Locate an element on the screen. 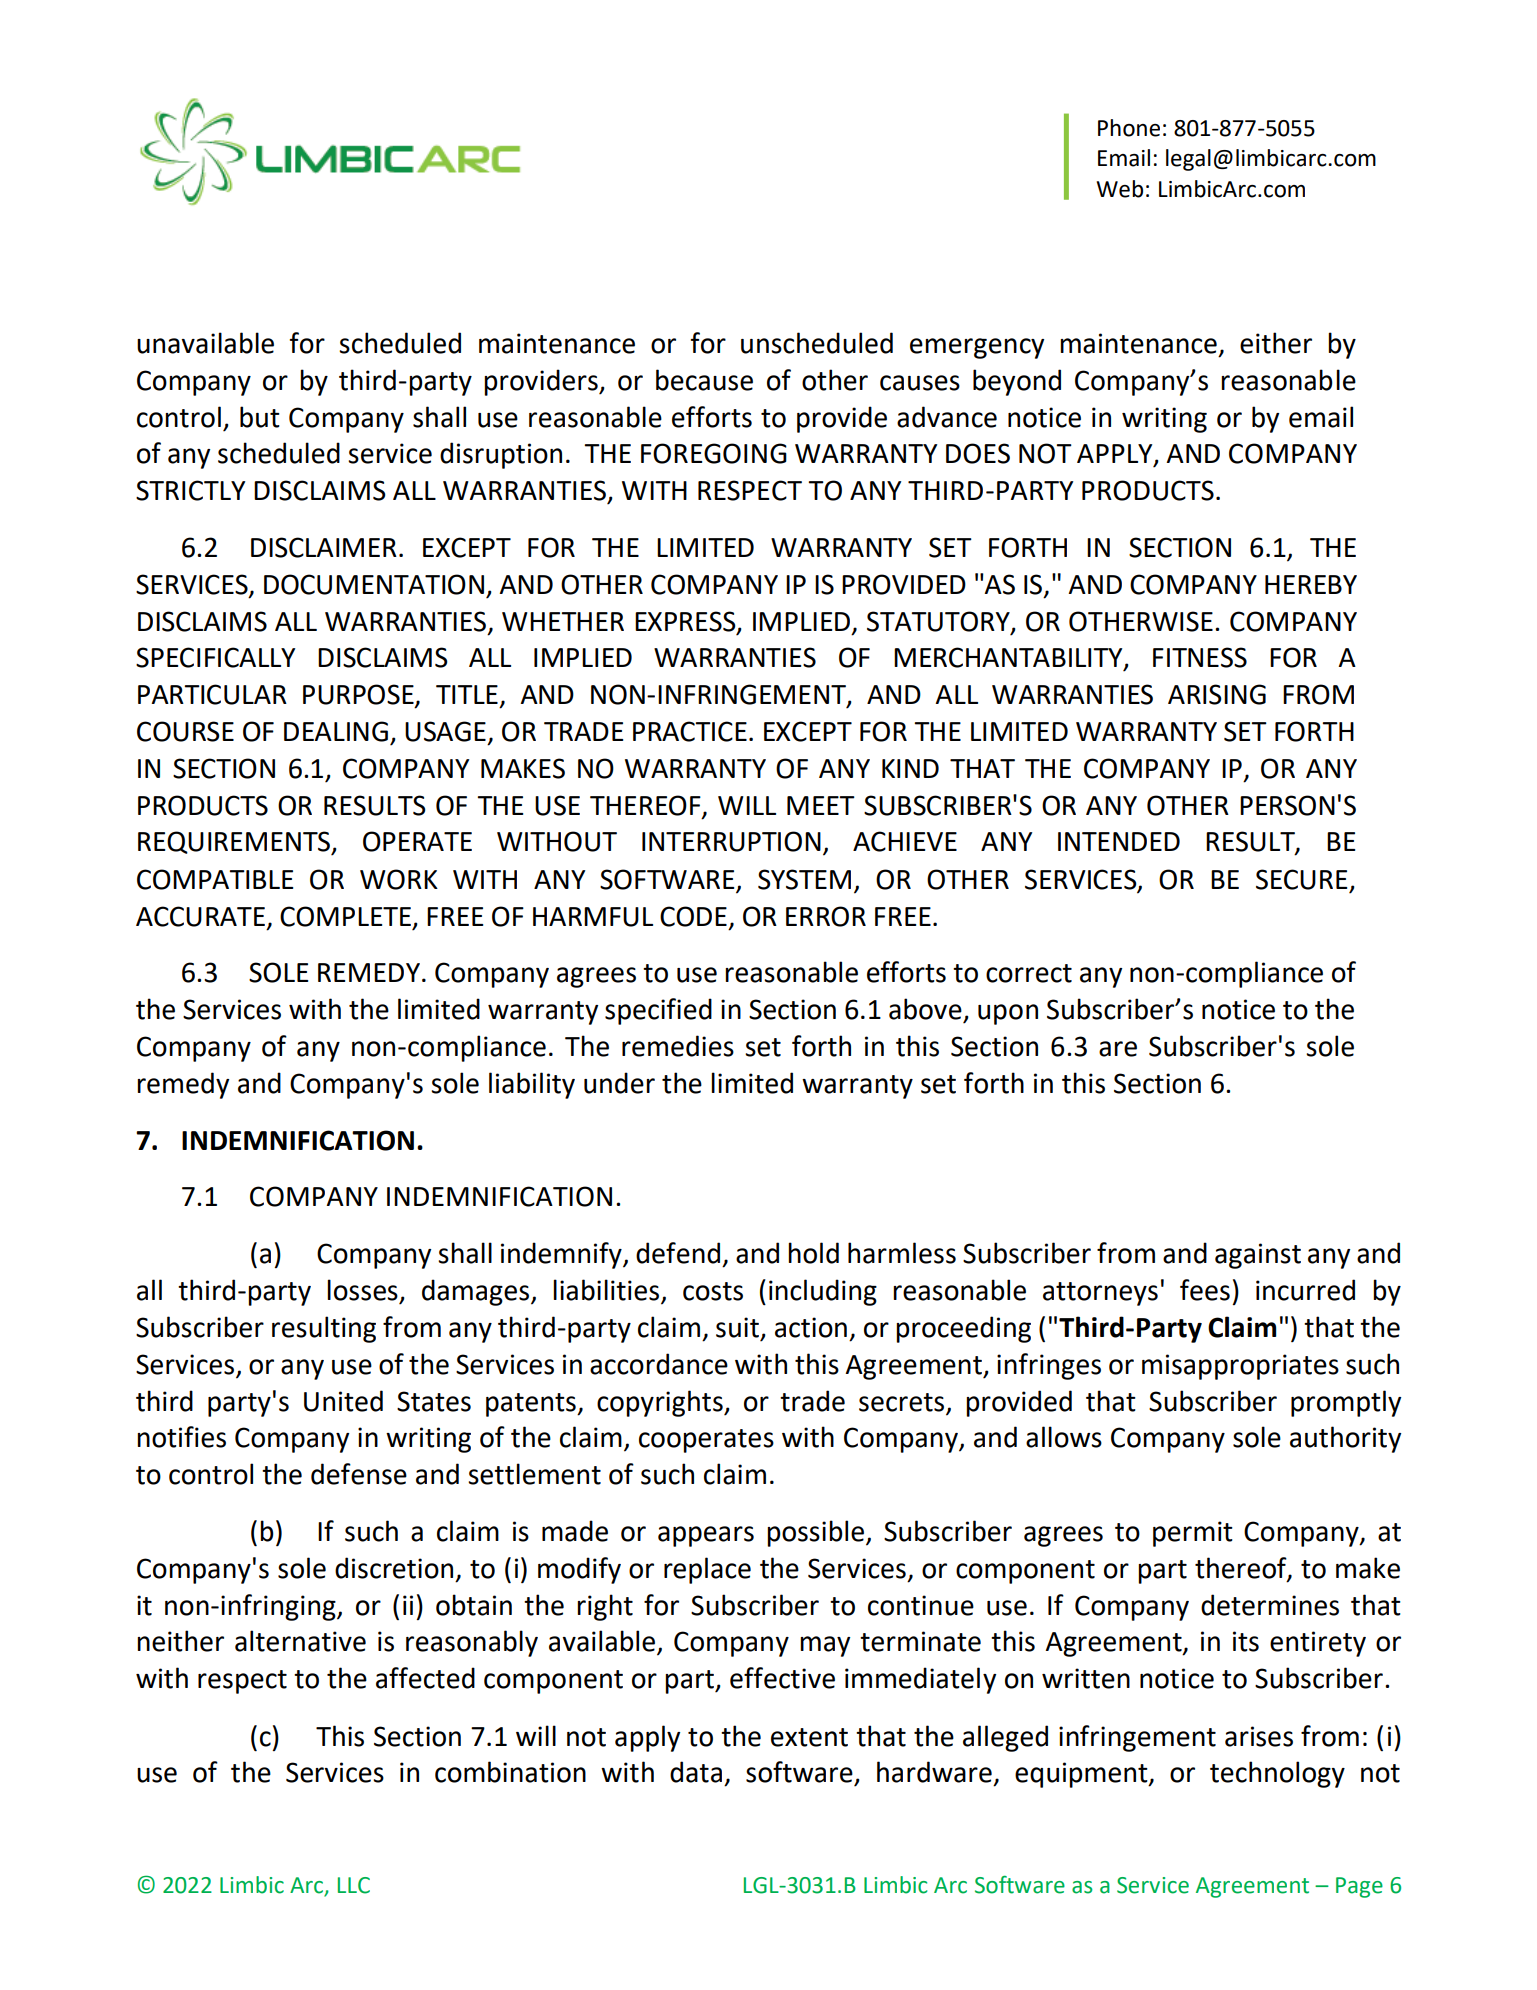 Image resolution: width=1537 pixels, height=1990 pixels. including is located at coordinates (823, 1292).
